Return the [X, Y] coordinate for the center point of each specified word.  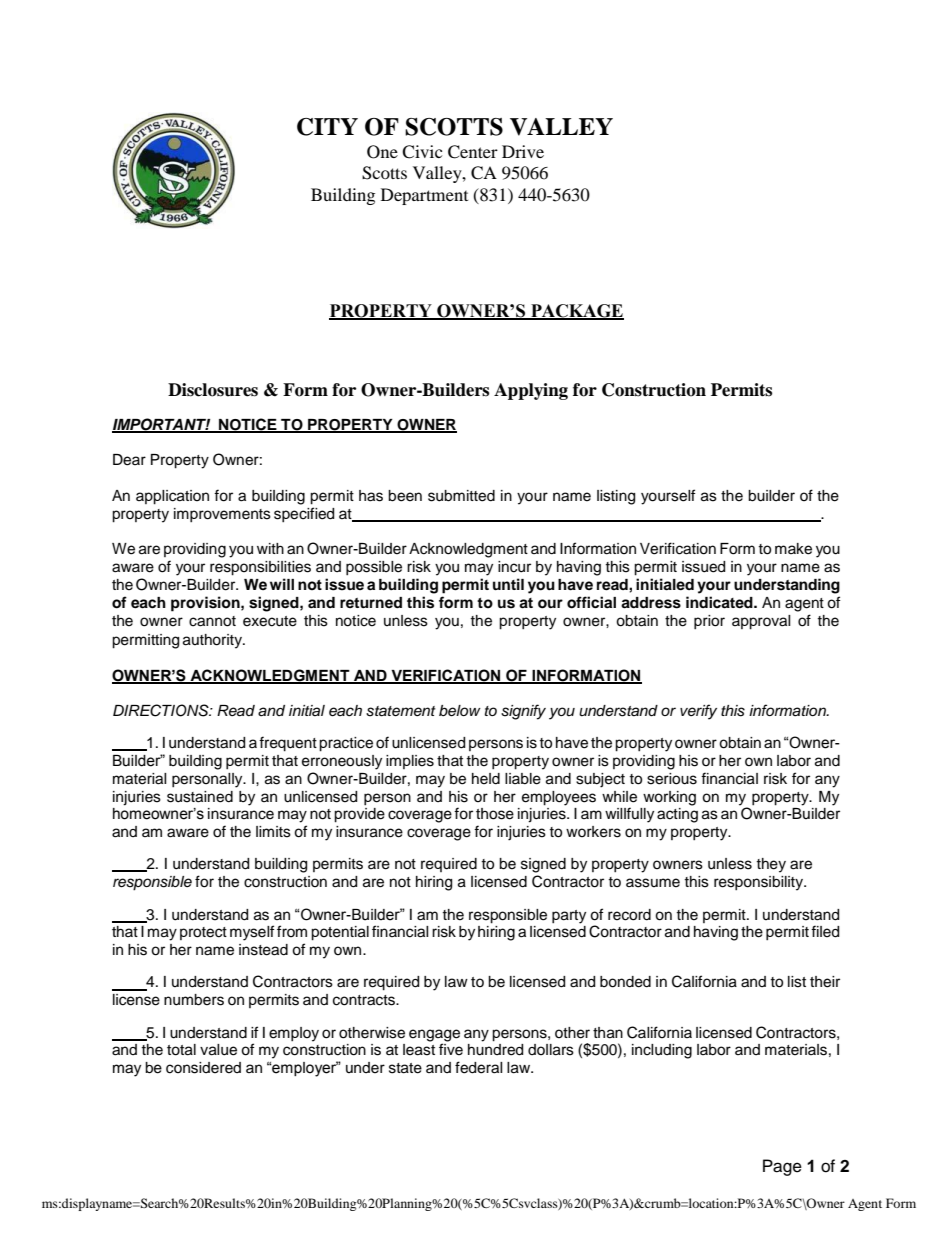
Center [473, 152]
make [793, 549]
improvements [222, 515]
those [495, 814]
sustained [200, 797]
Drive [523, 151]
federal [479, 1067]
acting [677, 815]
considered [203, 1068]
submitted [461, 496]
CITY [327, 127]
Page [782, 1167]
